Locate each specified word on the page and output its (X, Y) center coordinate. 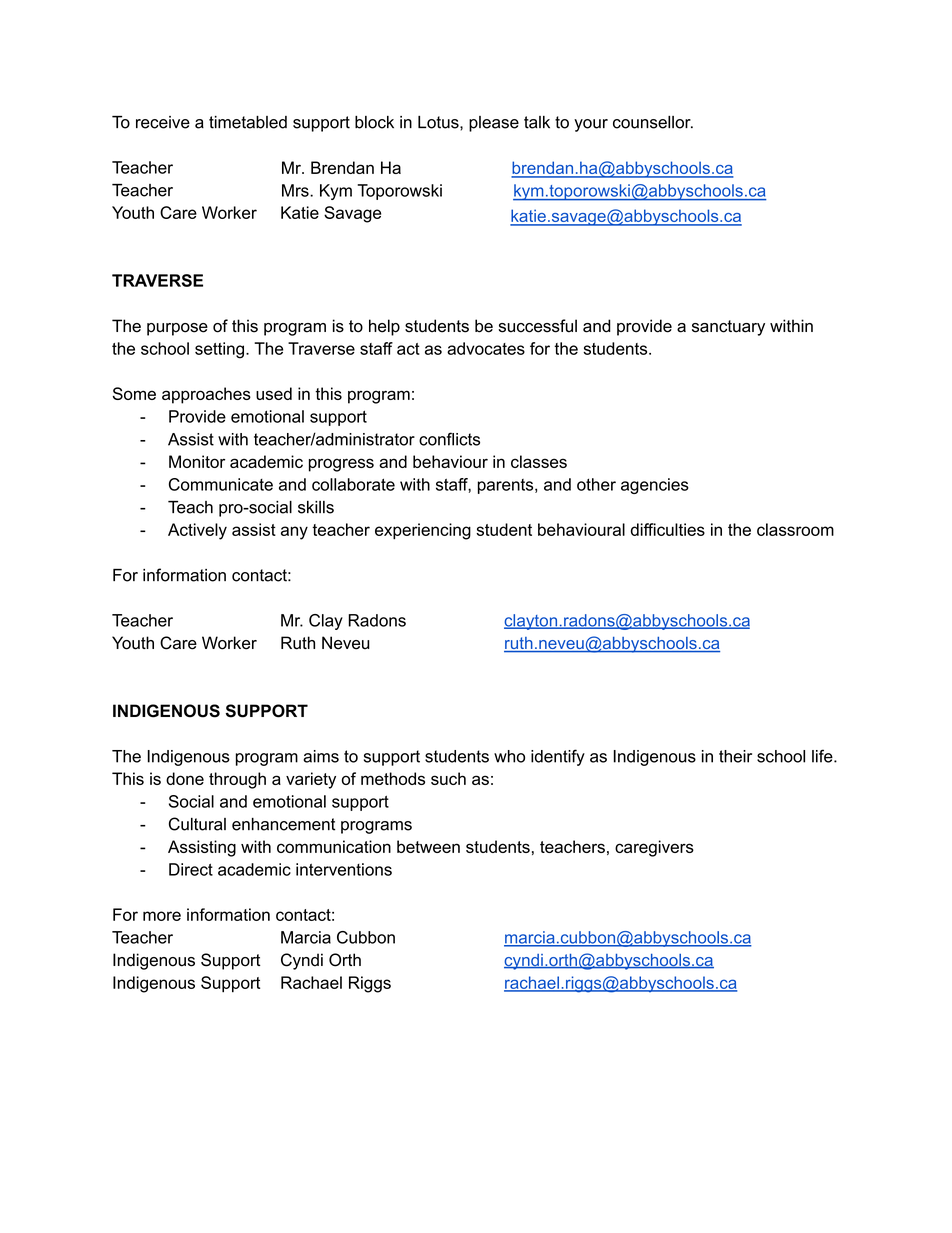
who (509, 756)
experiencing (423, 531)
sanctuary (728, 328)
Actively (197, 531)
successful (537, 326)
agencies (655, 486)
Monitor (197, 461)
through (237, 780)
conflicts (449, 439)
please (494, 124)
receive (163, 122)
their (735, 756)
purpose (177, 329)
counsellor (653, 122)
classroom (795, 529)
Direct (191, 869)
